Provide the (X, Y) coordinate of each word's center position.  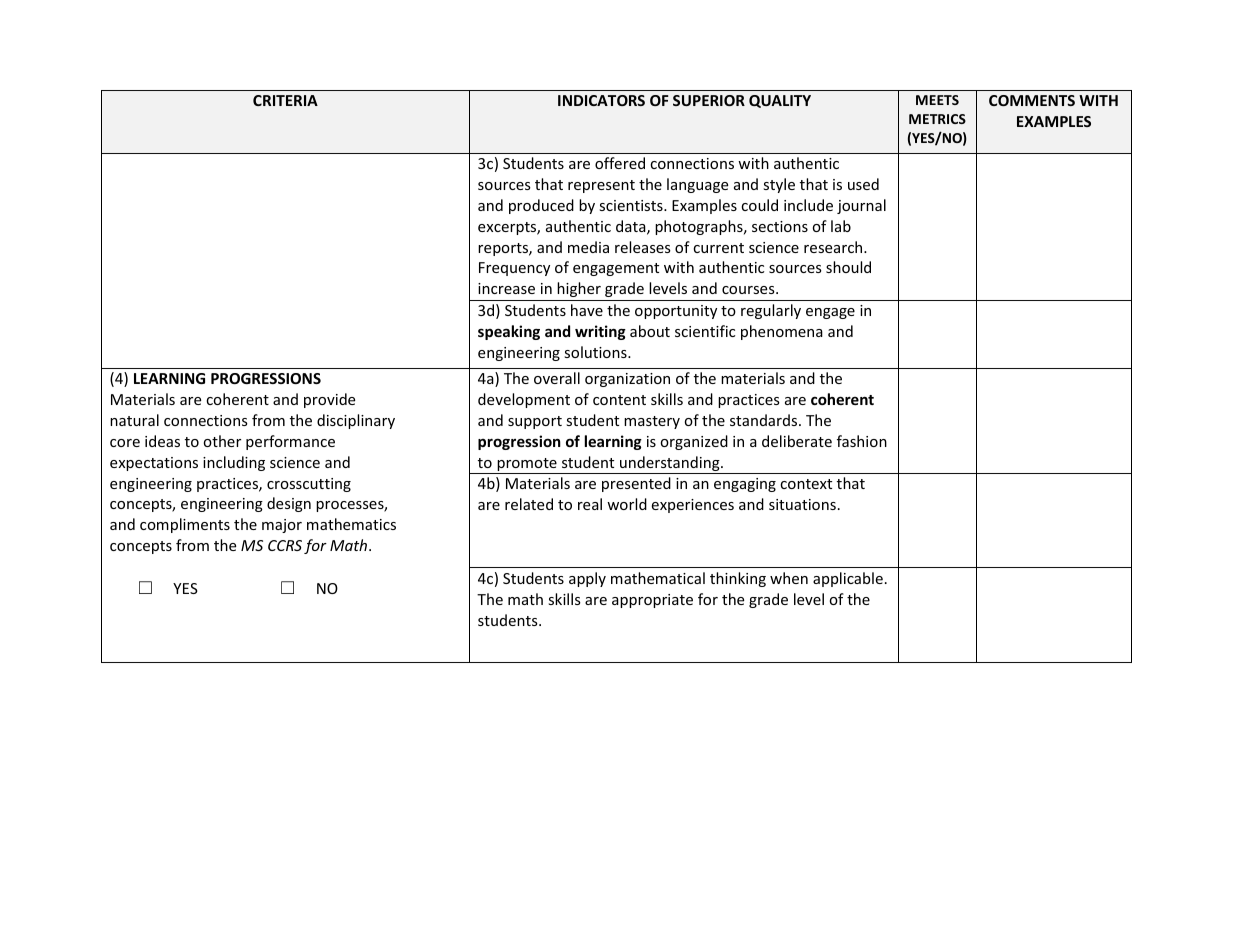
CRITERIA (285, 100)
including (234, 463)
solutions (596, 352)
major (282, 526)
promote (527, 466)
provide (329, 400)
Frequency (514, 269)
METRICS (937, 119)
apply (587, 579)
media (588, 247)
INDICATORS (601, 100)
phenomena (782, 332)
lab (841, 226)
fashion (862, 441)
